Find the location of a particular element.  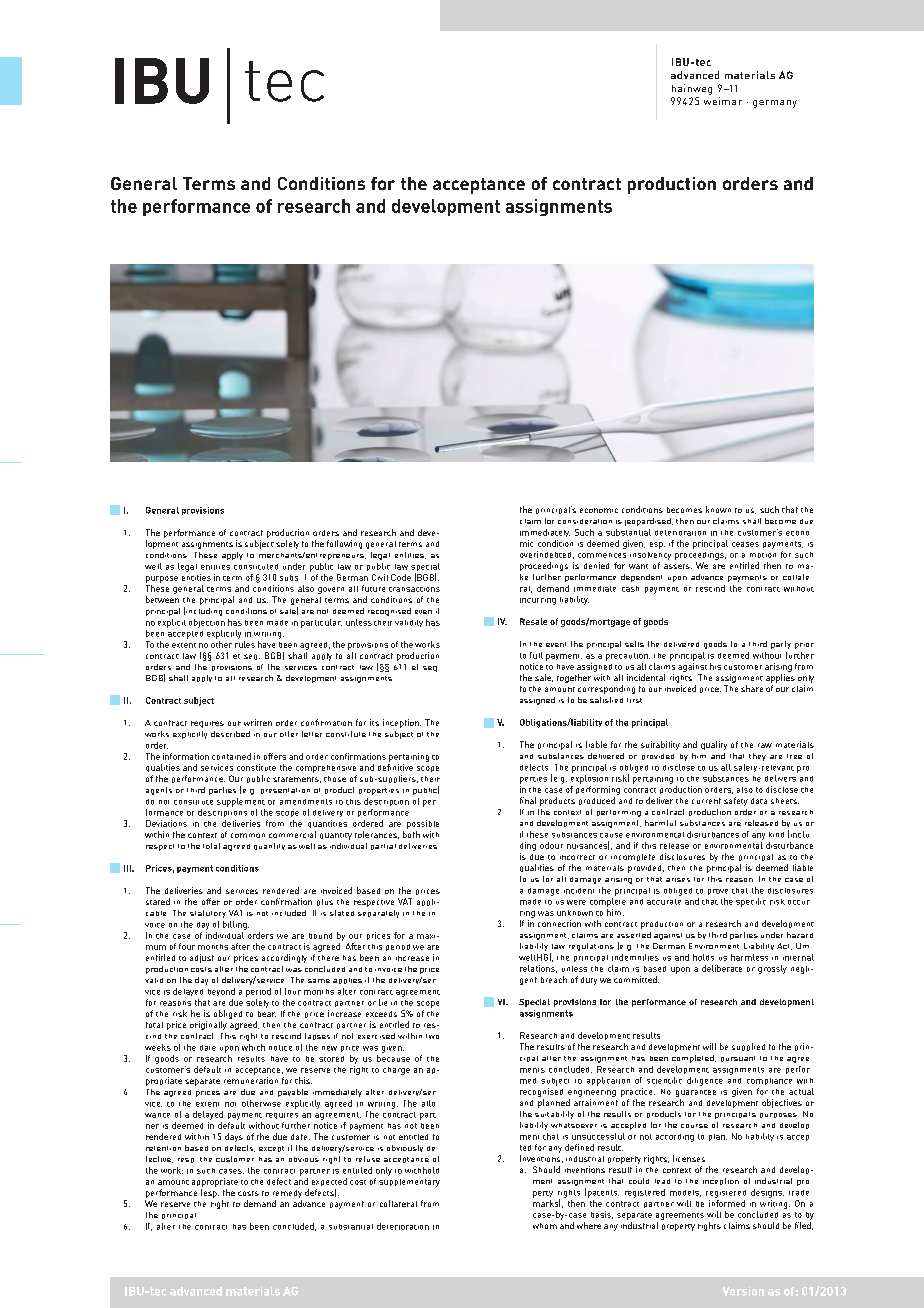

whom is located at coordinates (545, 1226).
